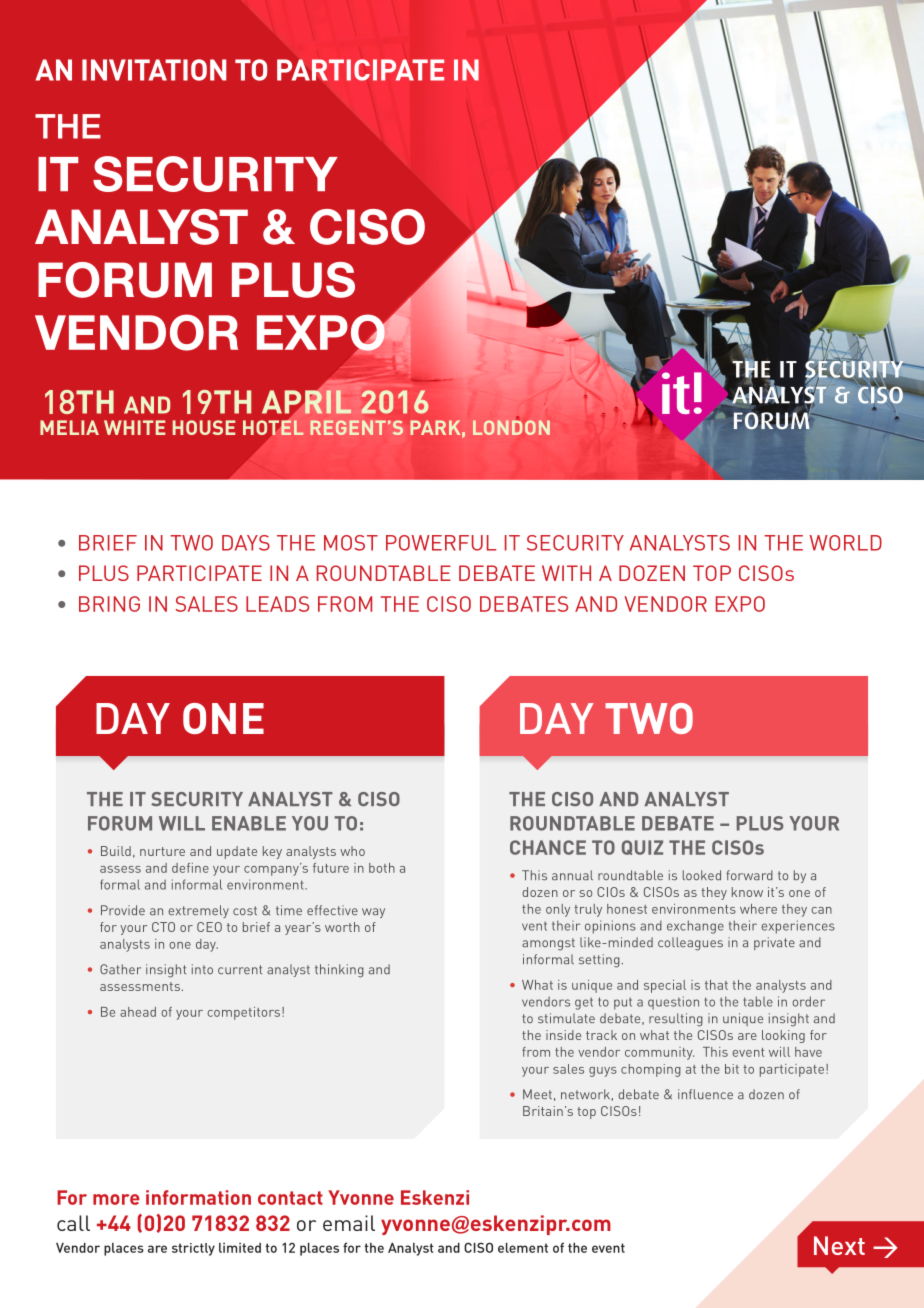 Image resolution: width=924 pixels, height=1308 pixels. What do you see at coordinates (441, 543) in the document?
I see `POWERFUL` at bounding box center [441, 543].
